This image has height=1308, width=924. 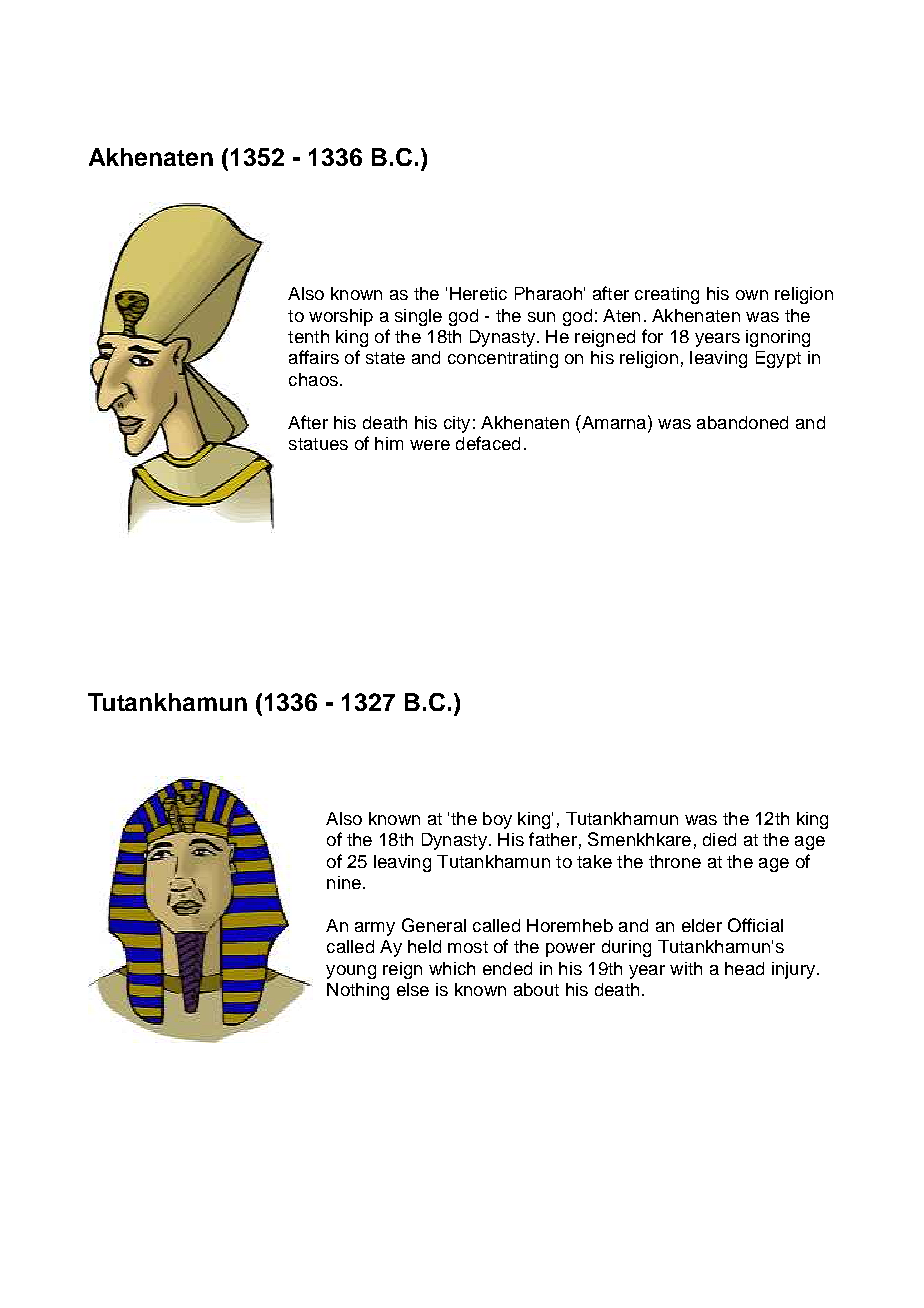 I want to click on young, so click(x=351, y=972).
